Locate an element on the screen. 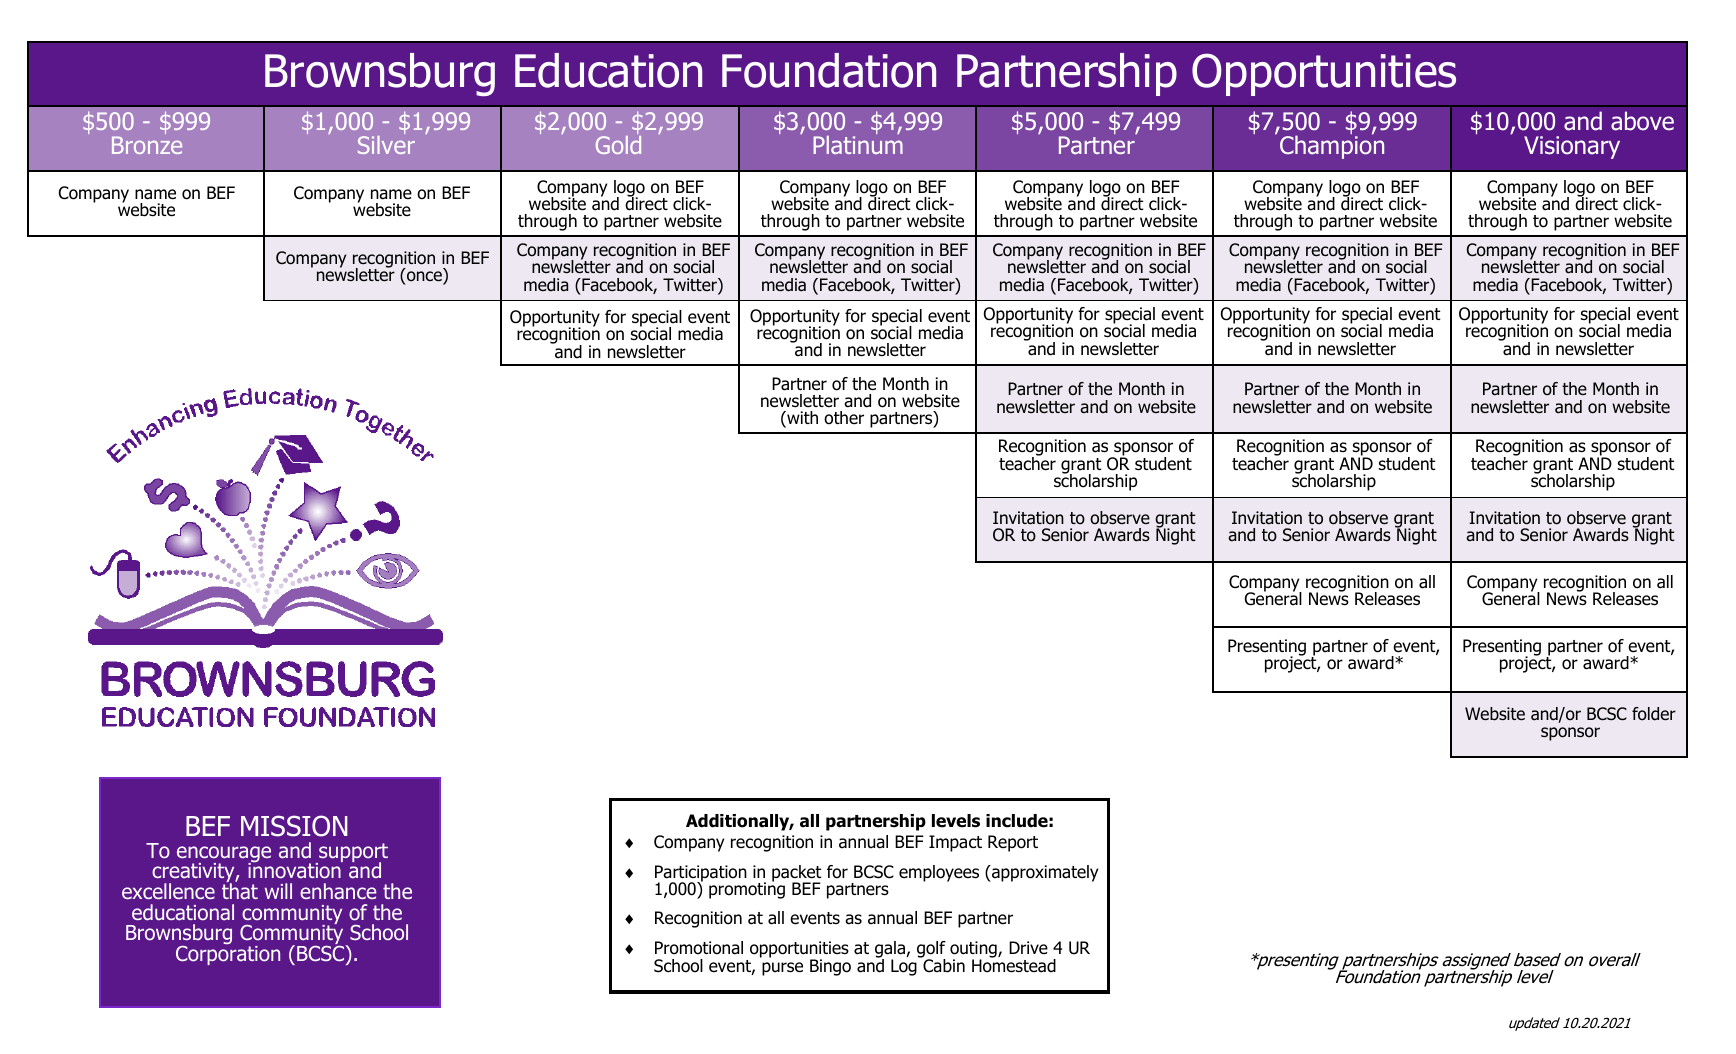  employees is located at coordinates (939, 873).
